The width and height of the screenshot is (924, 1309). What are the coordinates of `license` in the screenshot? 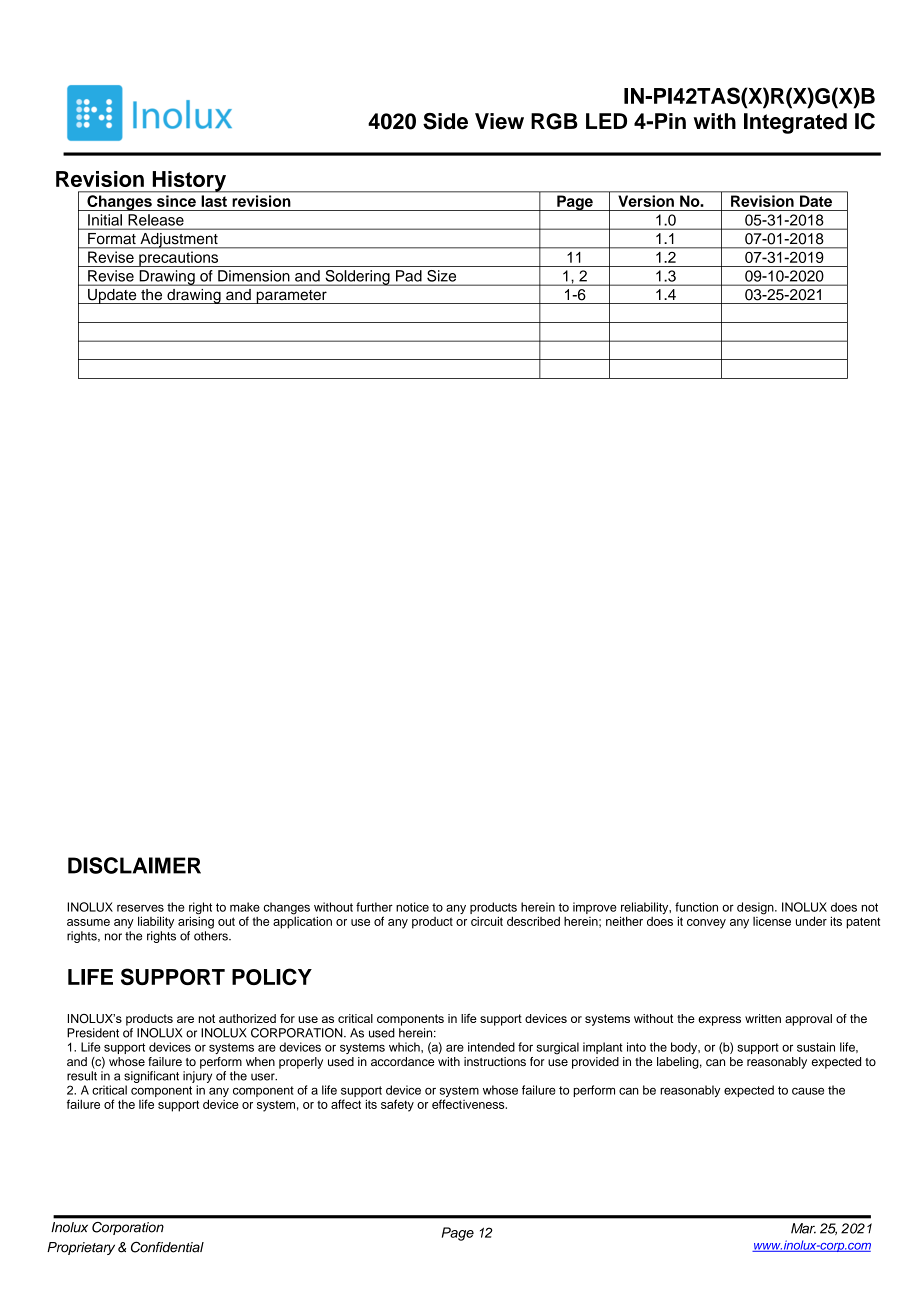 It's located at (772, 920).
